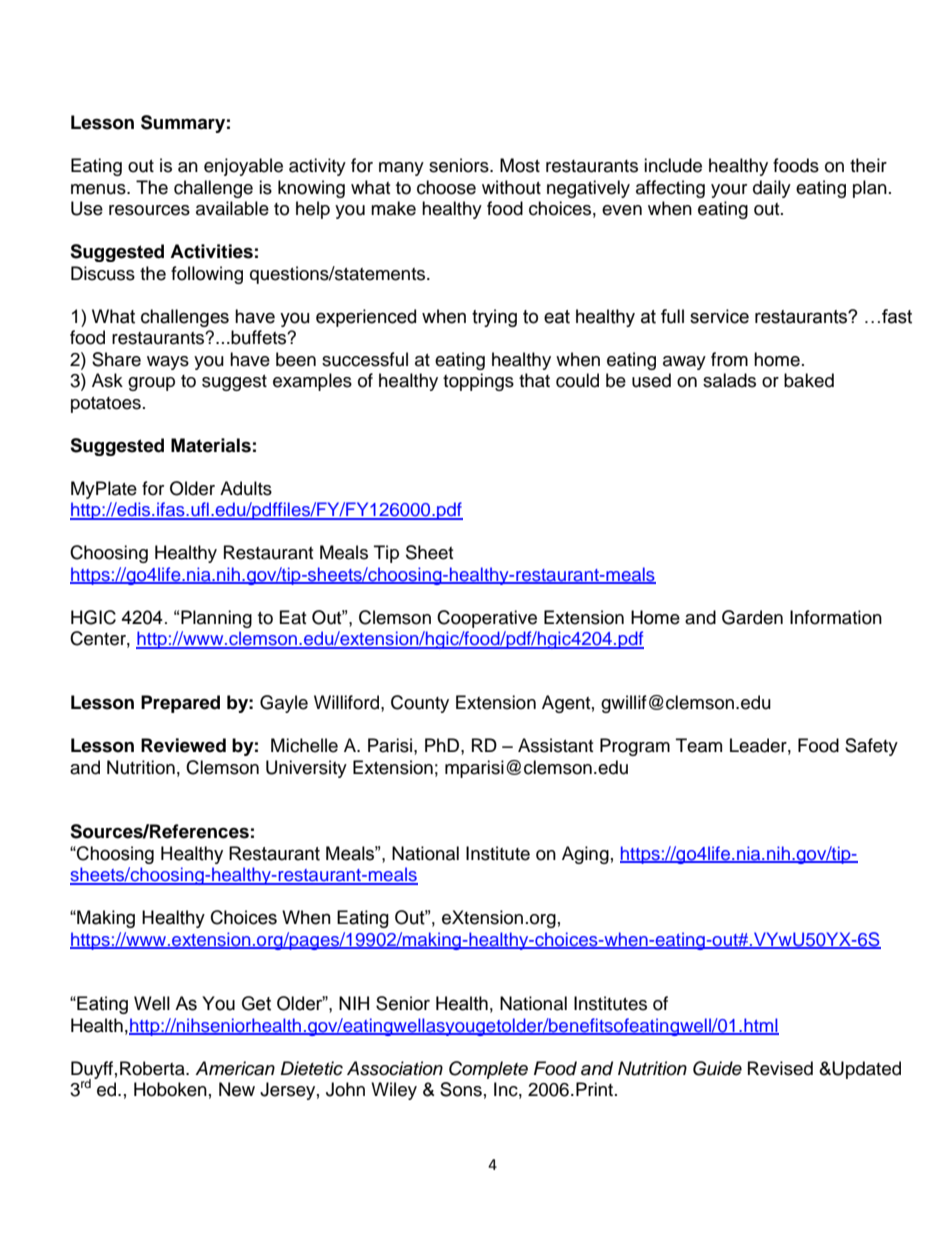 The image size is (952, 1233). What do you see at coordinates (183, 745) in the document?
I see `Reviewed` at bounding box center [183, 745].
